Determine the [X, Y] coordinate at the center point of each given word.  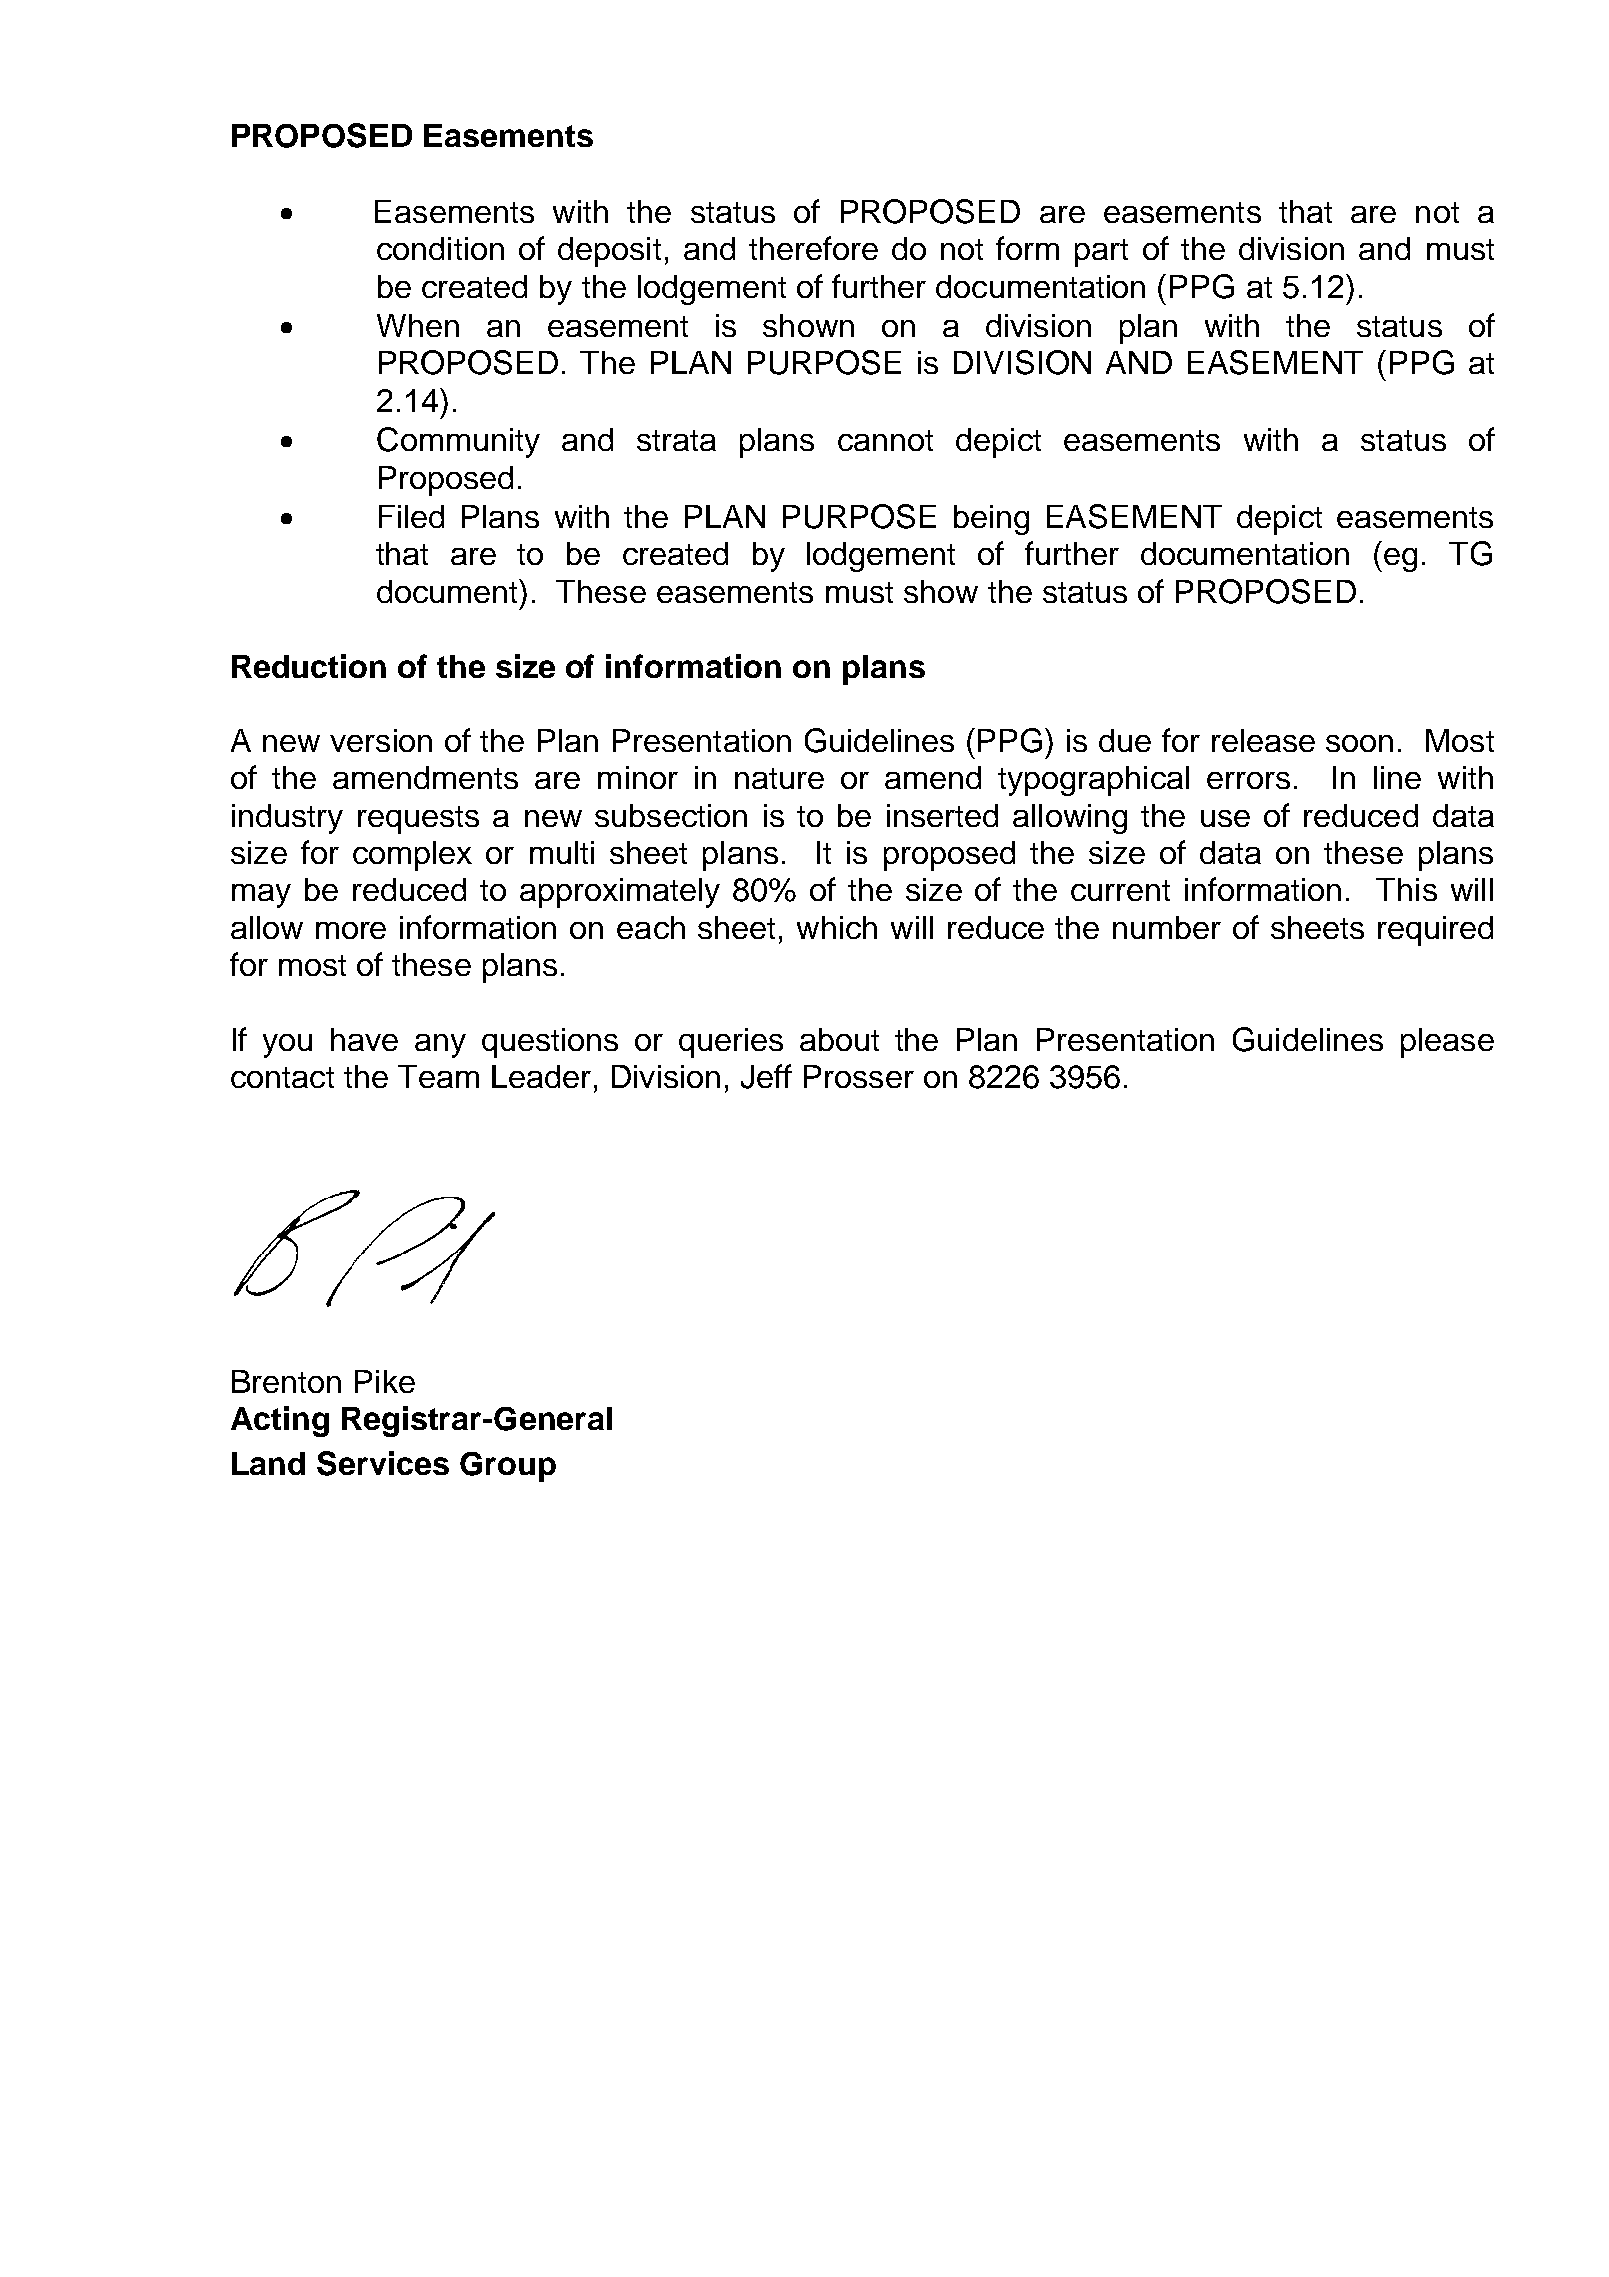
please [1447, 1043]
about [839, 1039]
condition [440, 248]
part [1101, 253]
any [440, 1046]
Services [383, 1463]
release [1263, 740]
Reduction [309, 666]
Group [508, 1467]
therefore [813, 248]
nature [779, 778]
